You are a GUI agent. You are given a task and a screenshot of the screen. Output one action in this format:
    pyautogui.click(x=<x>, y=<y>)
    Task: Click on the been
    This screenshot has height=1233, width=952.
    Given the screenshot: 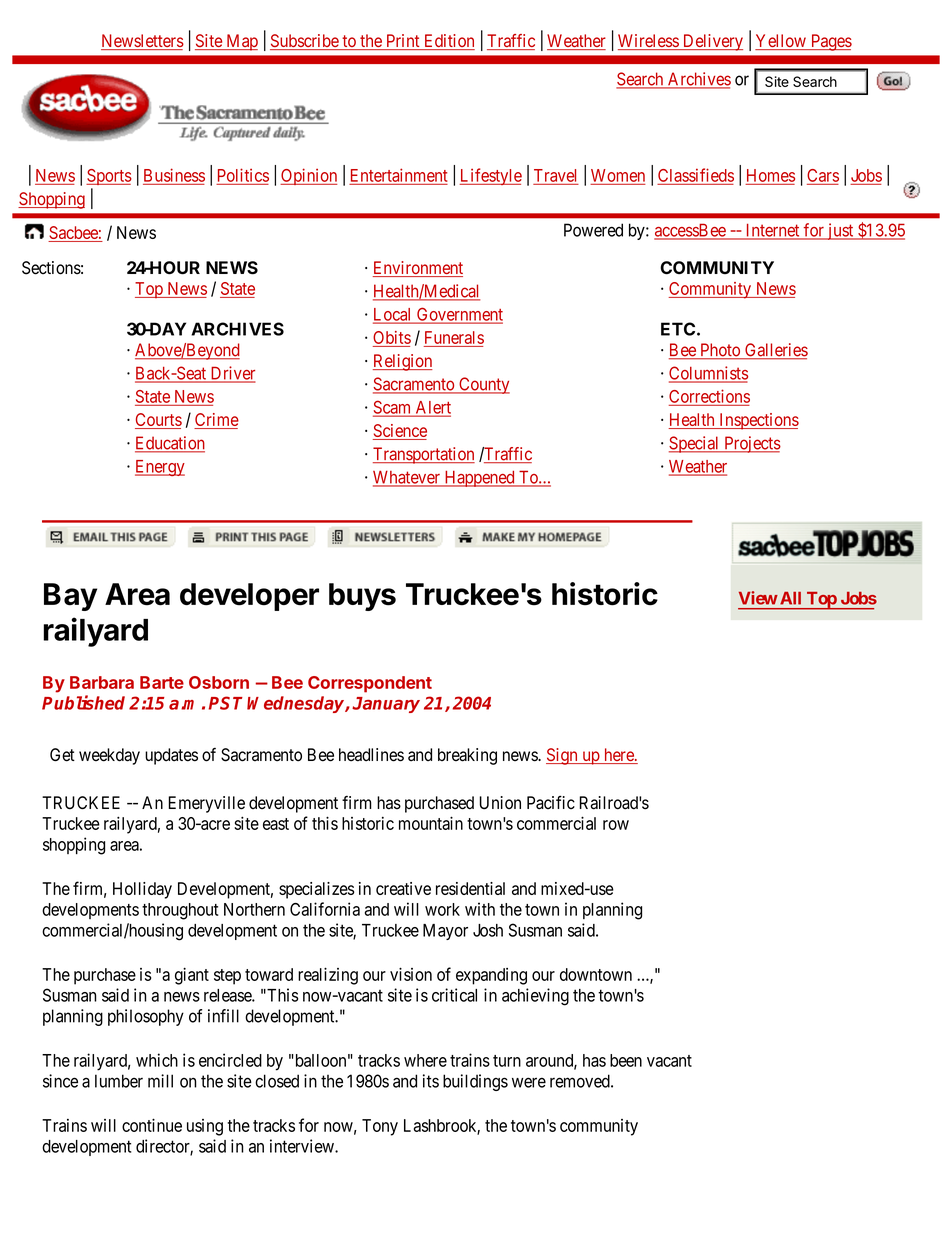 What is the action you would take?
    pyautogui.click(x=626, y=1060)
